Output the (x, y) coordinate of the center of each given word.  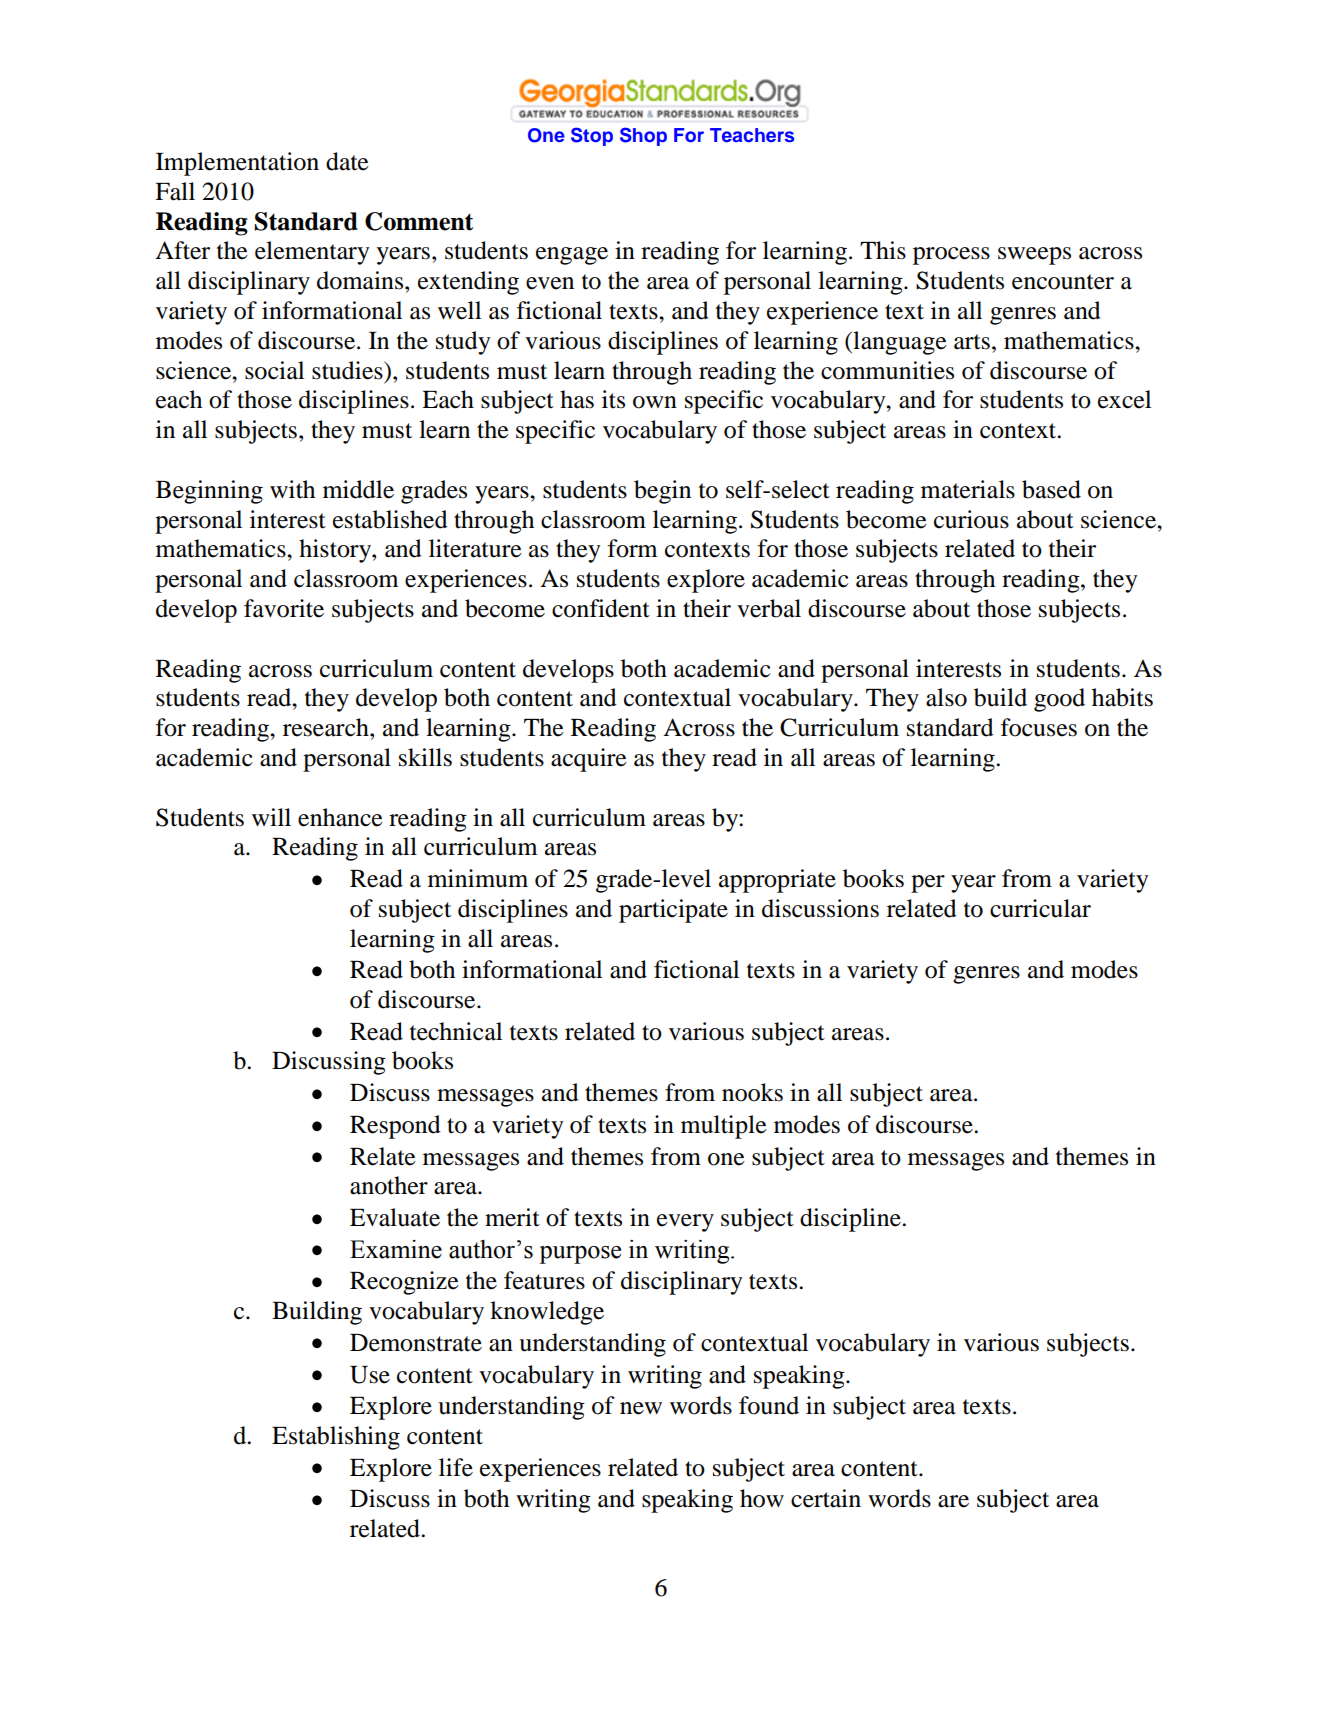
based (1051, 489)
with (292, 489)
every (685, 1223)
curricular (1040, 908)
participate (673, 911)
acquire (589, 760)
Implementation (237, 164)
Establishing (336, 1438)
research (327, 727)
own (655, 402)
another (389, 1185)
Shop (643, 136)
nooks (752, 1092)
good (1059, 700)
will (271, 817)
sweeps (1034, 256)
